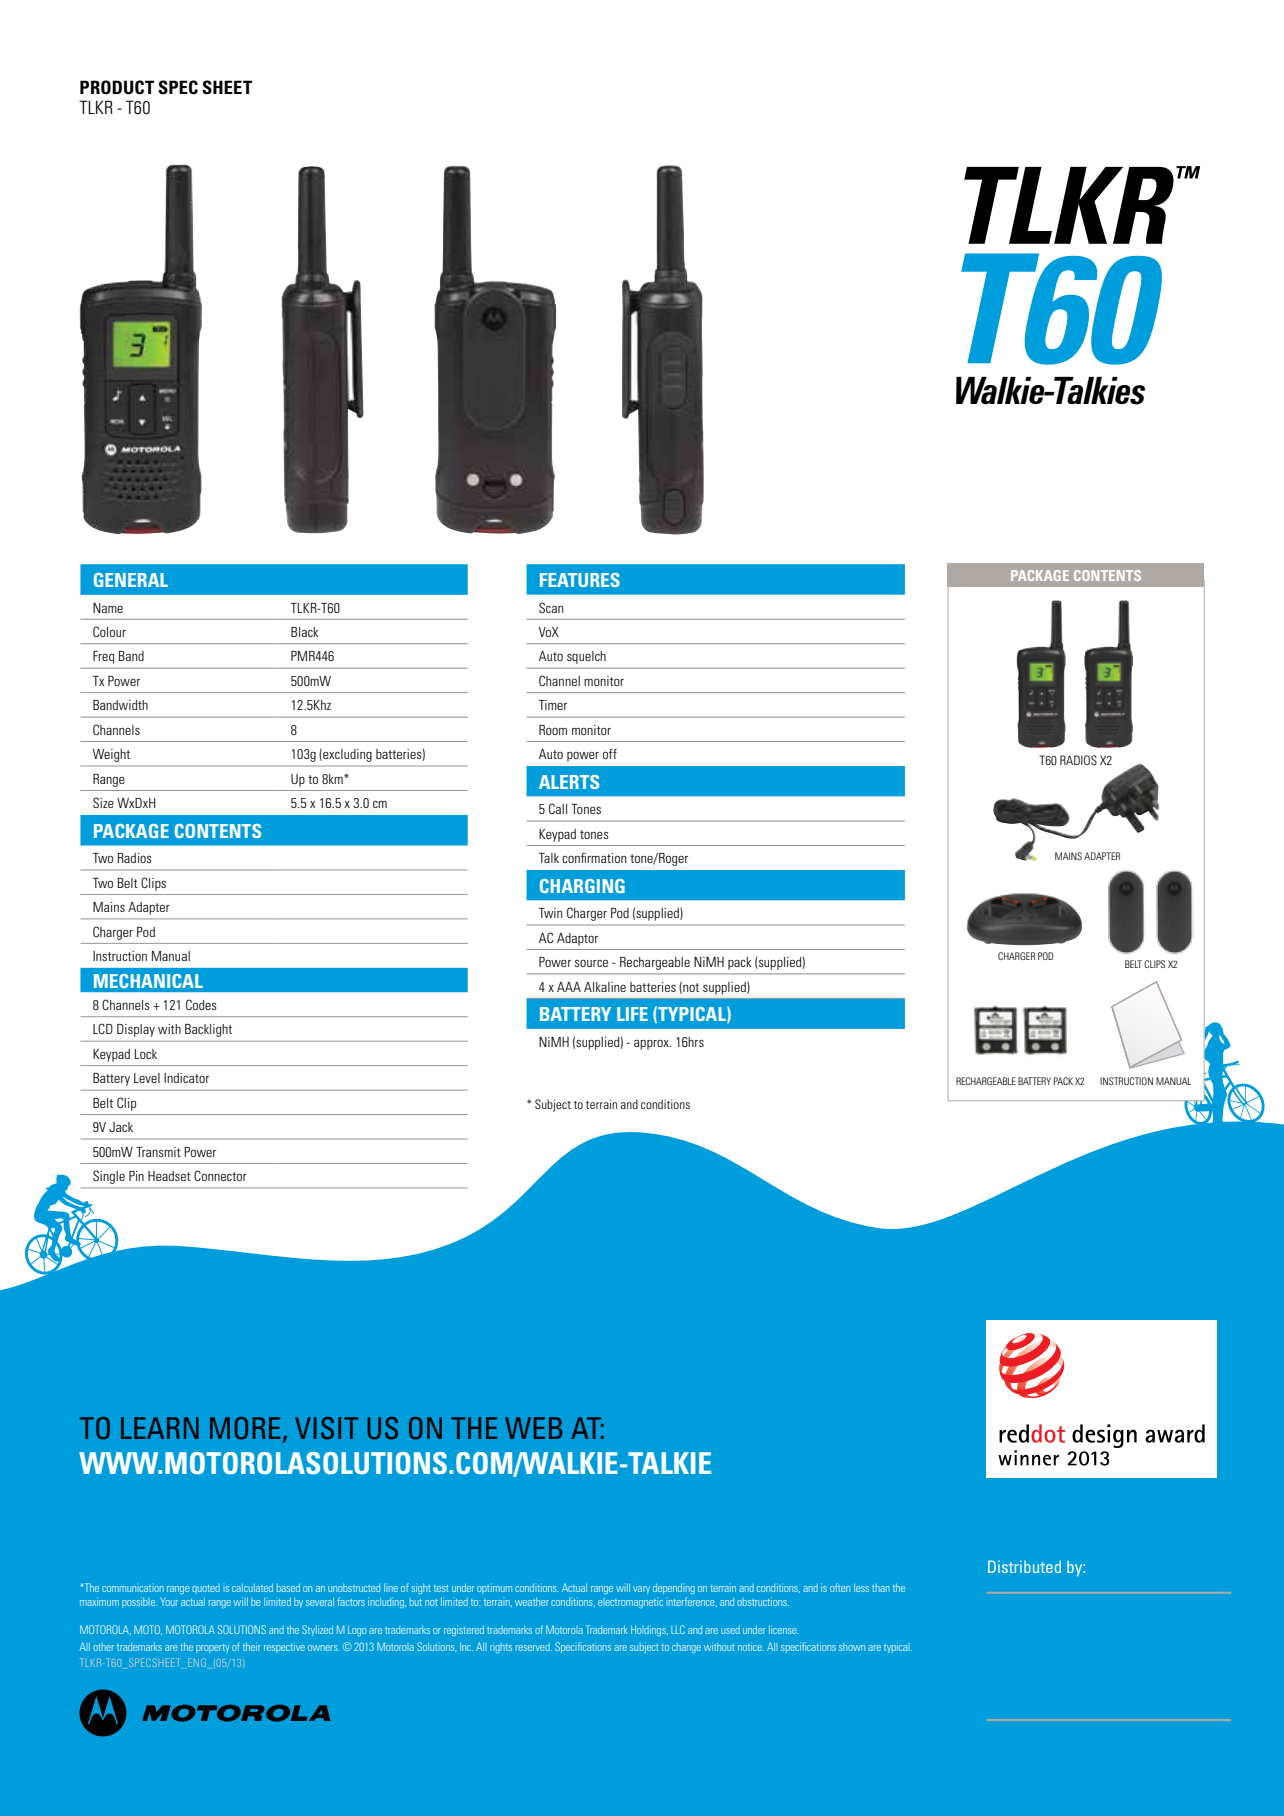 The height and width of the document is (1816, 1284). Describe the element at coordinates (532, 1602) in the document. I see `weather` at that location.
